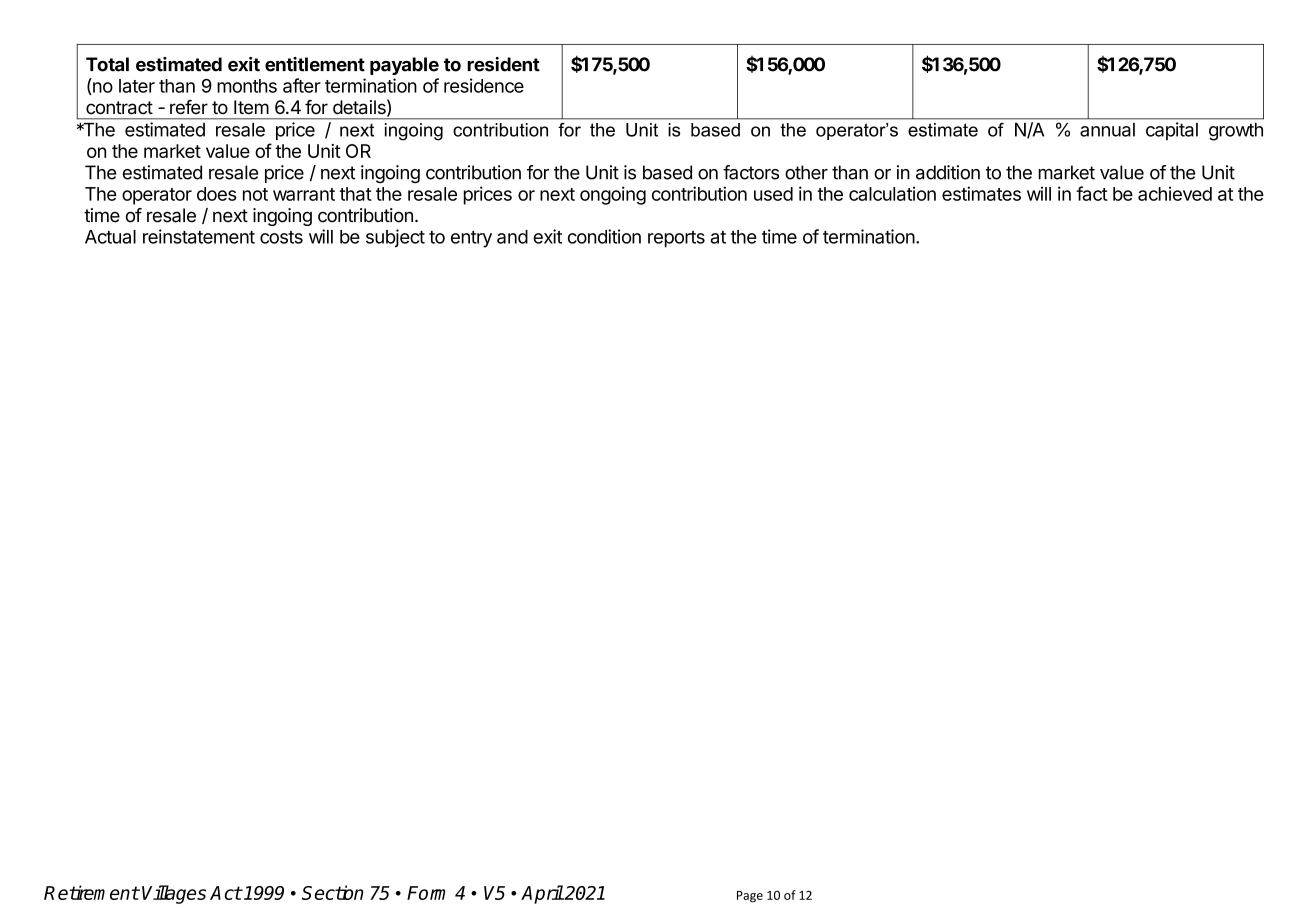 The height and width of the screenshot is (924, 1308). What do you see at coordinates (503, 64) in the screenshot?
I see `resident` at bounding box center [503, 64].
